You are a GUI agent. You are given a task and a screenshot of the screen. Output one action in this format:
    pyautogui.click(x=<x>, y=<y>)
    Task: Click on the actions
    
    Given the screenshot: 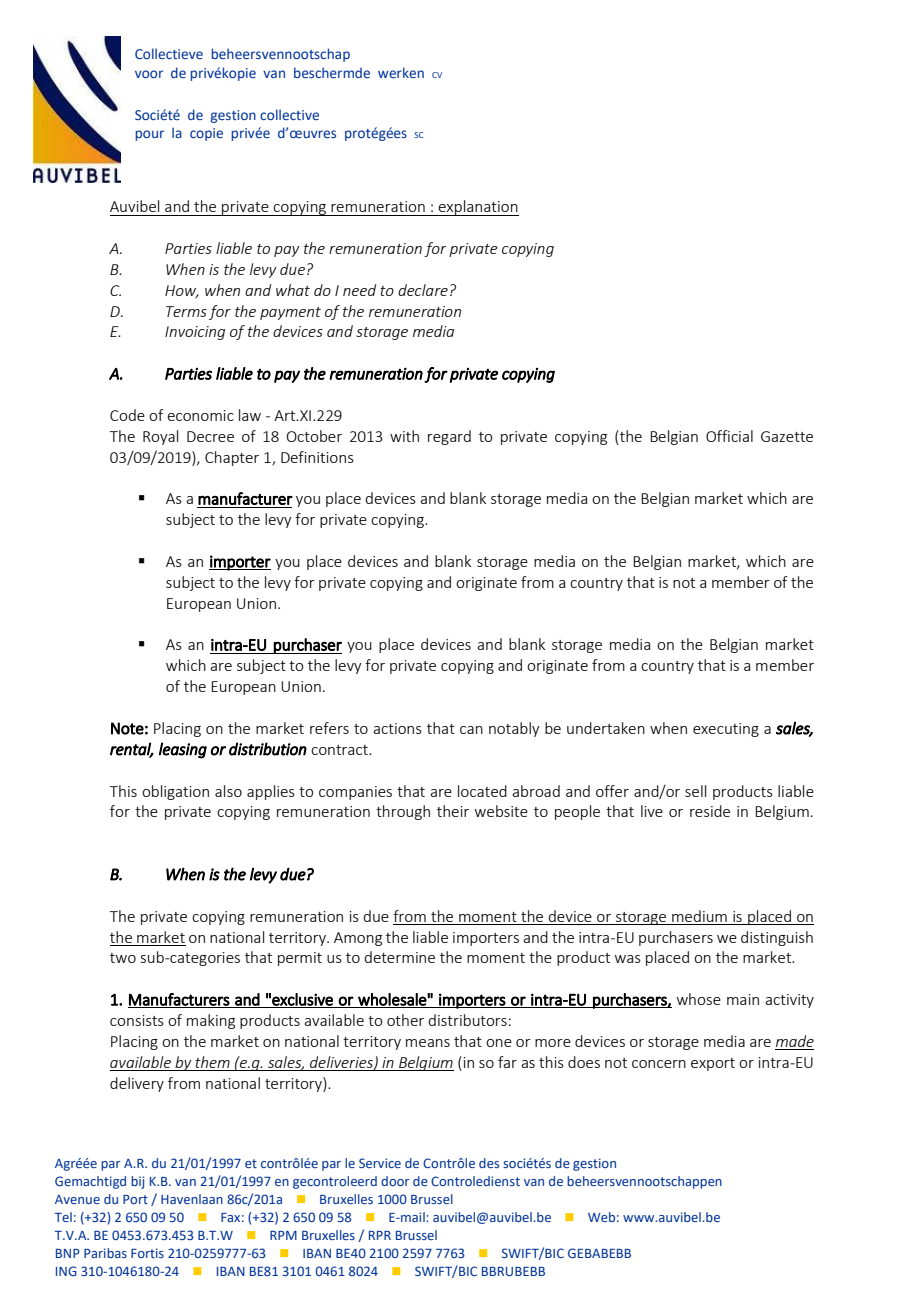 What is the action you would take?
    pyautogui.click(x=397, y=728)
